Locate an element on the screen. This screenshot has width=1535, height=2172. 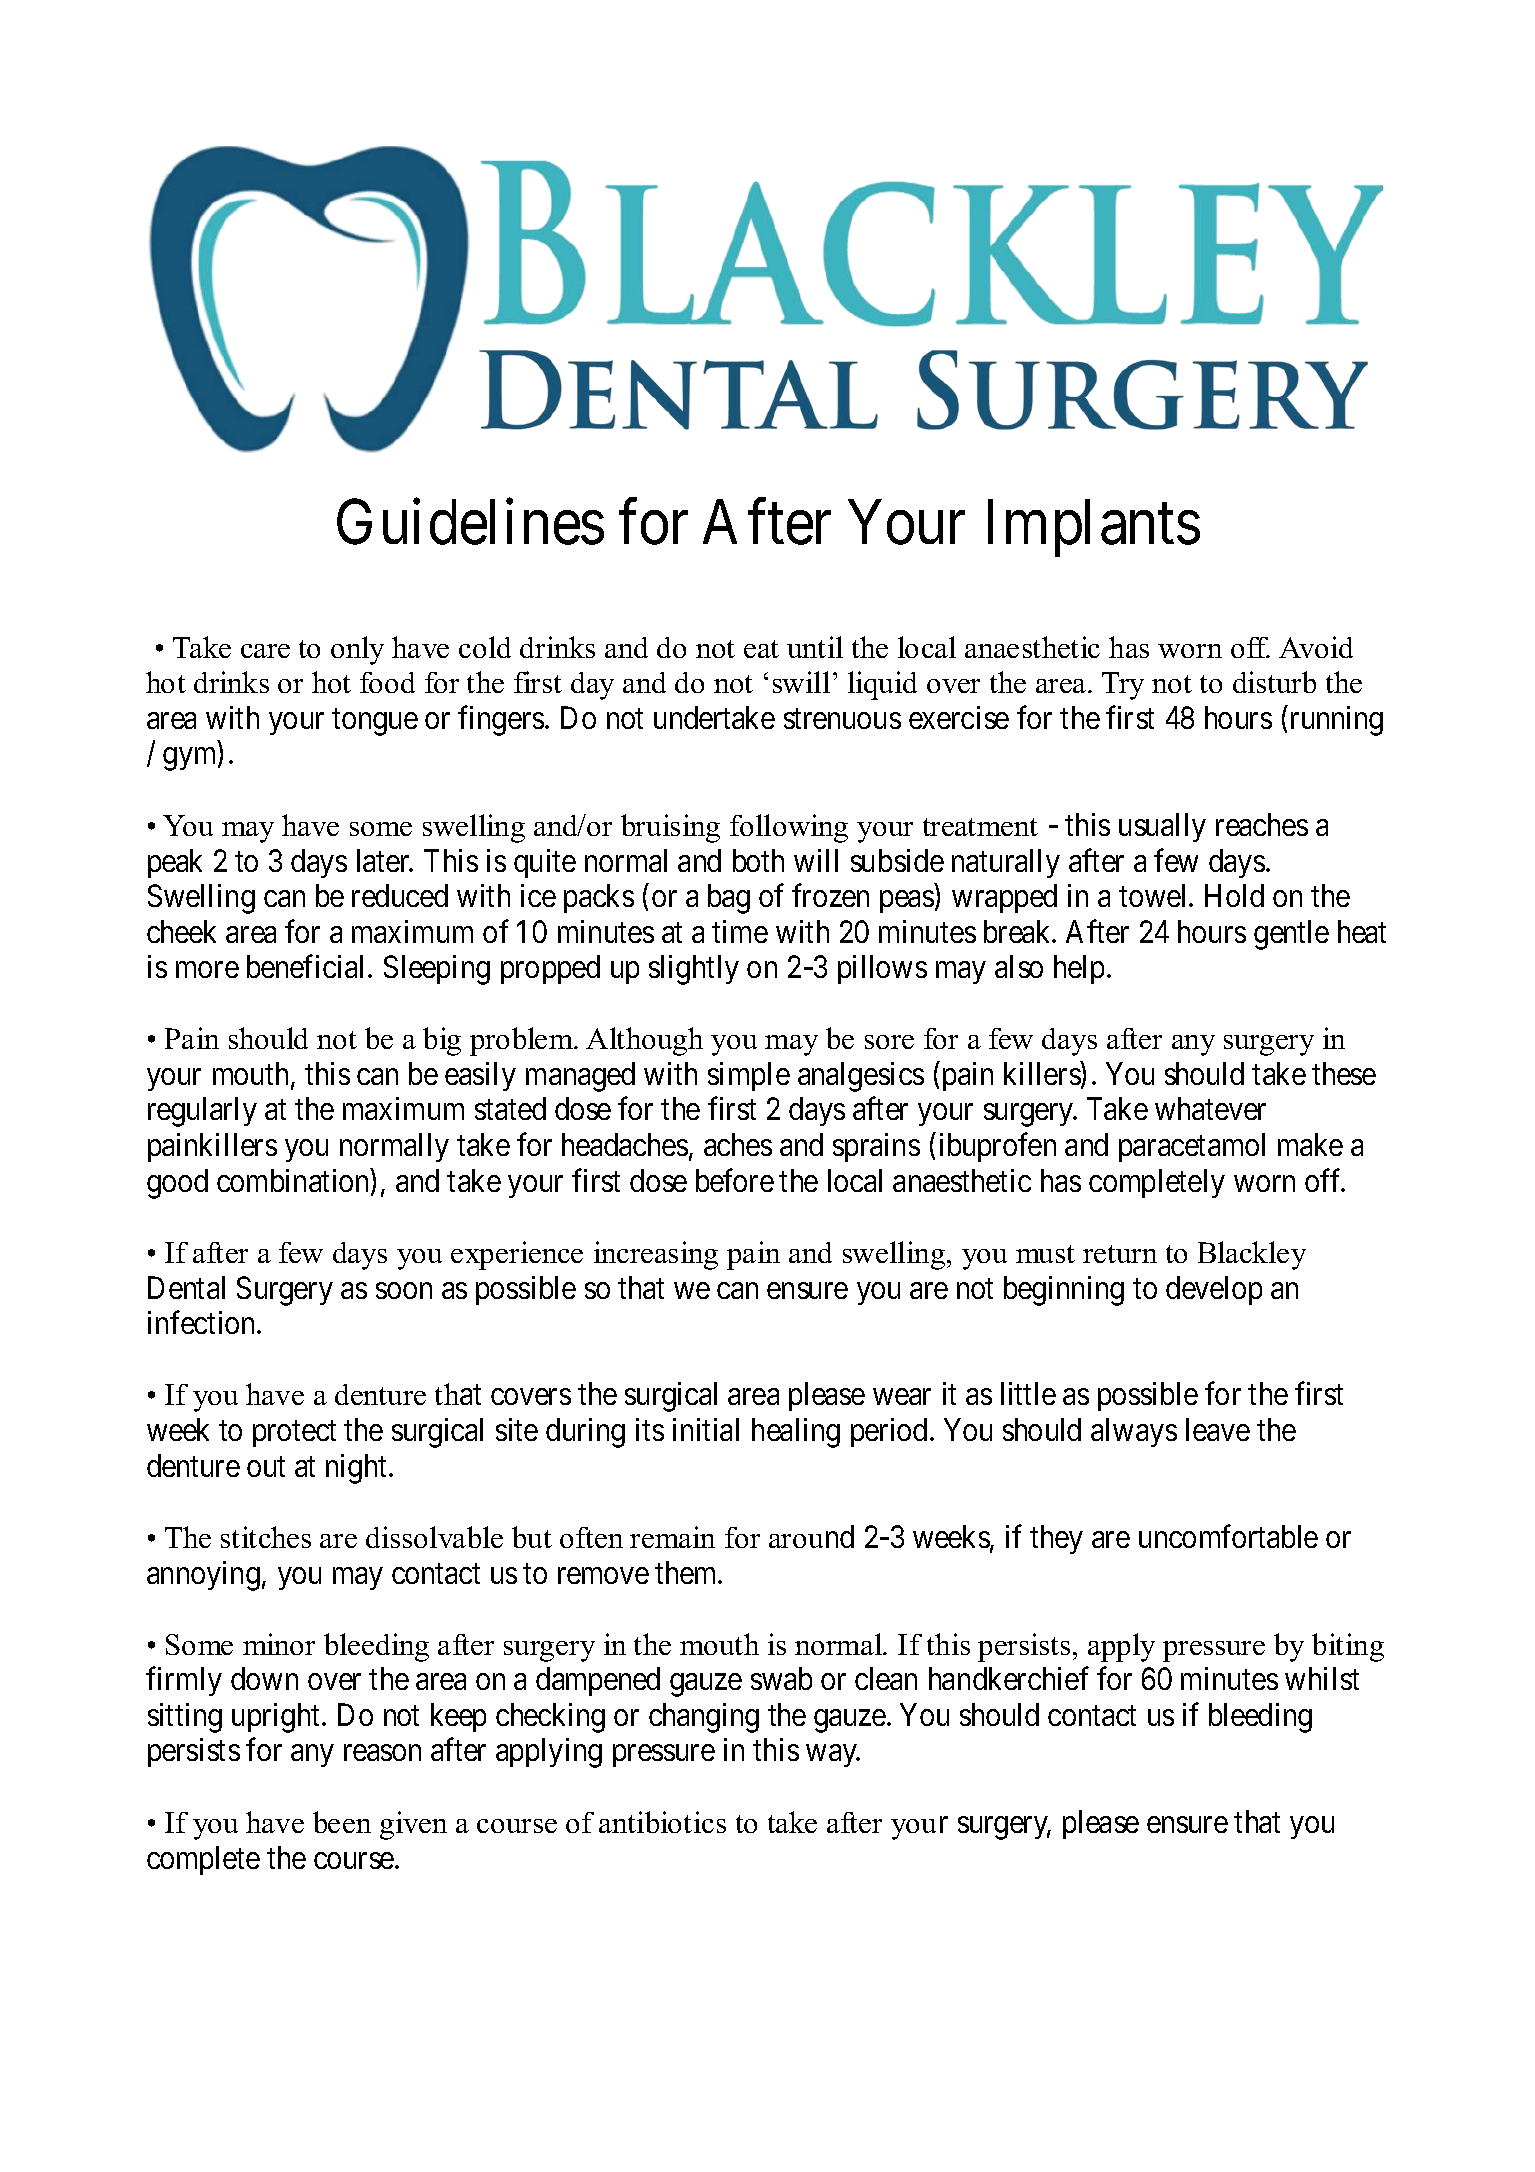
disturb is located at coordinates (1274, 682).
